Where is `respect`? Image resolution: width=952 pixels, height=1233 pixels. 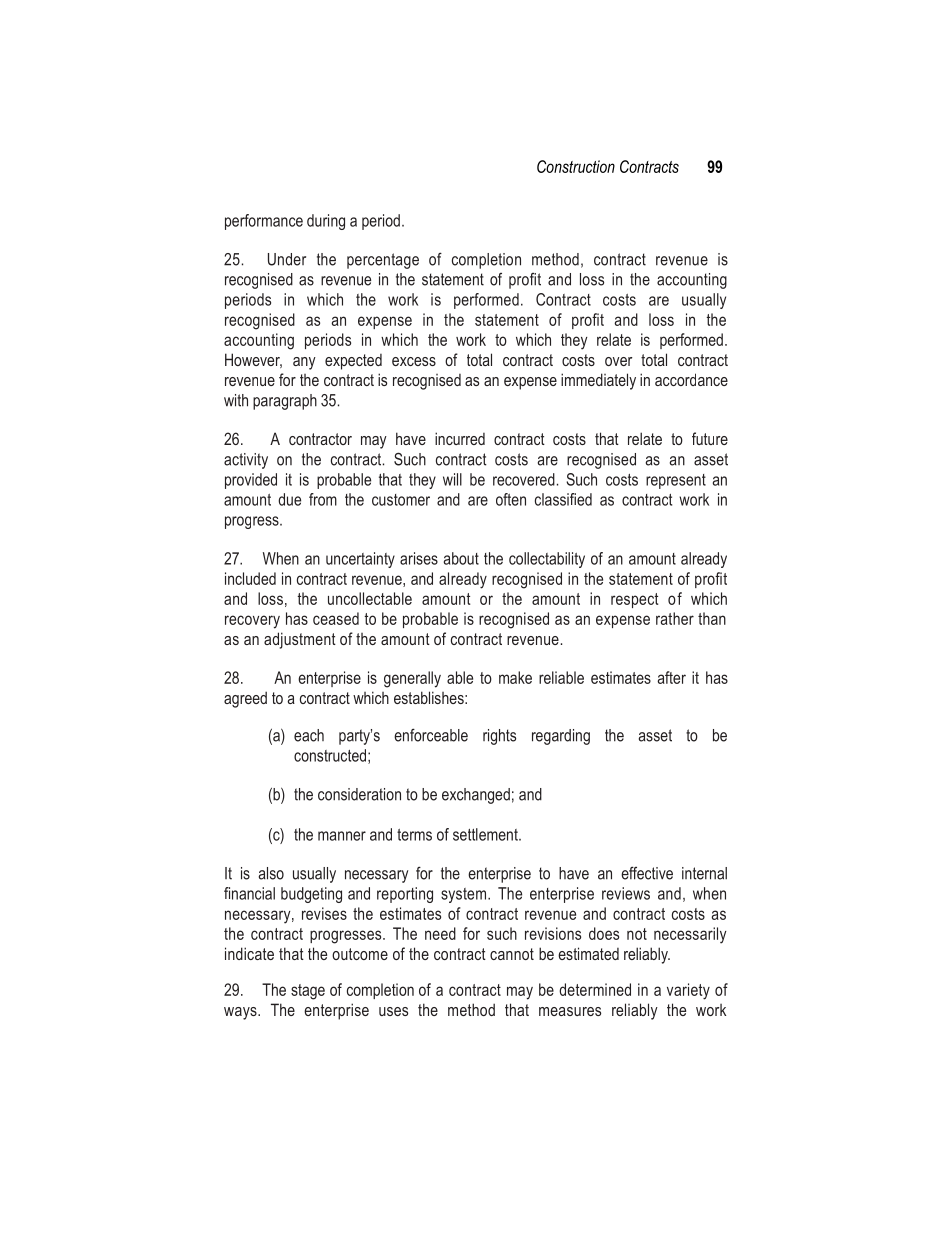 respect is located at coordinates (634, 600).
